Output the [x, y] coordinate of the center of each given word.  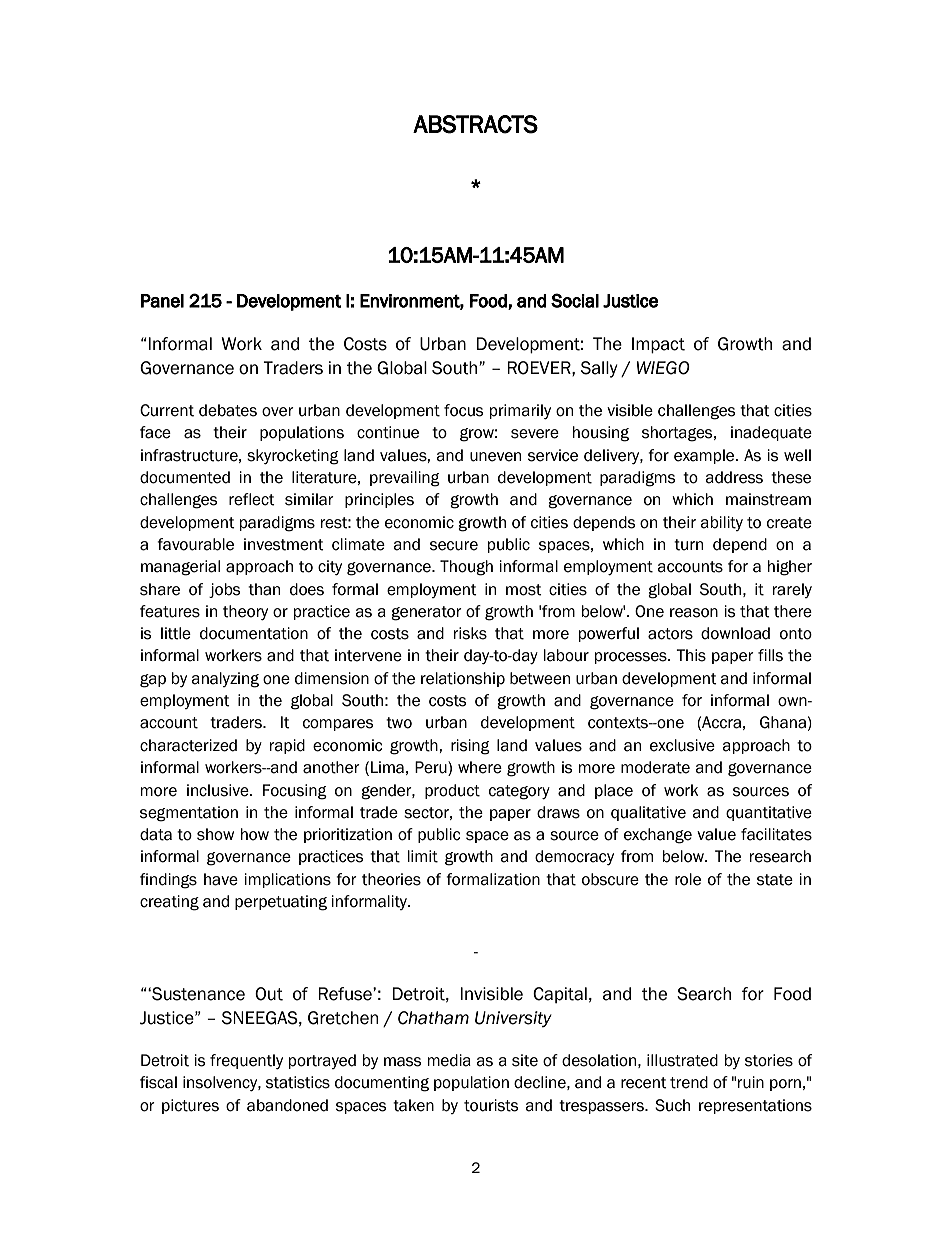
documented [185, 477]
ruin [751, 1082]
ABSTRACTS [475, 124]
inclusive [219, 790]
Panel [162, 301]
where [480, 767]
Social [575, 300]
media [449, 1060]
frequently [246, 1061]
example [705, 456]
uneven [495, 457]
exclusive [682, 745]
